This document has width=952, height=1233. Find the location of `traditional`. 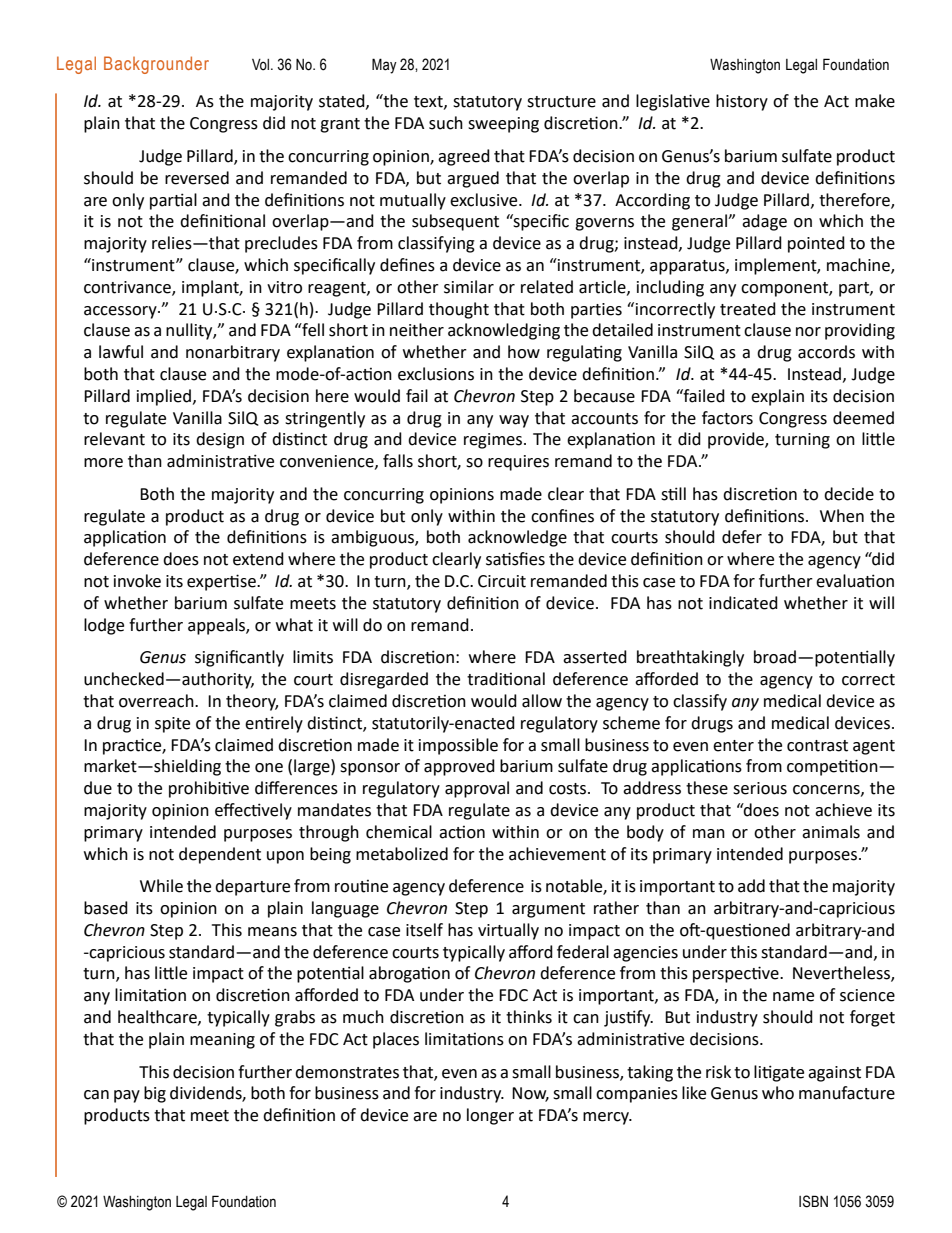

traditional is located at coordinates (506, 679).
